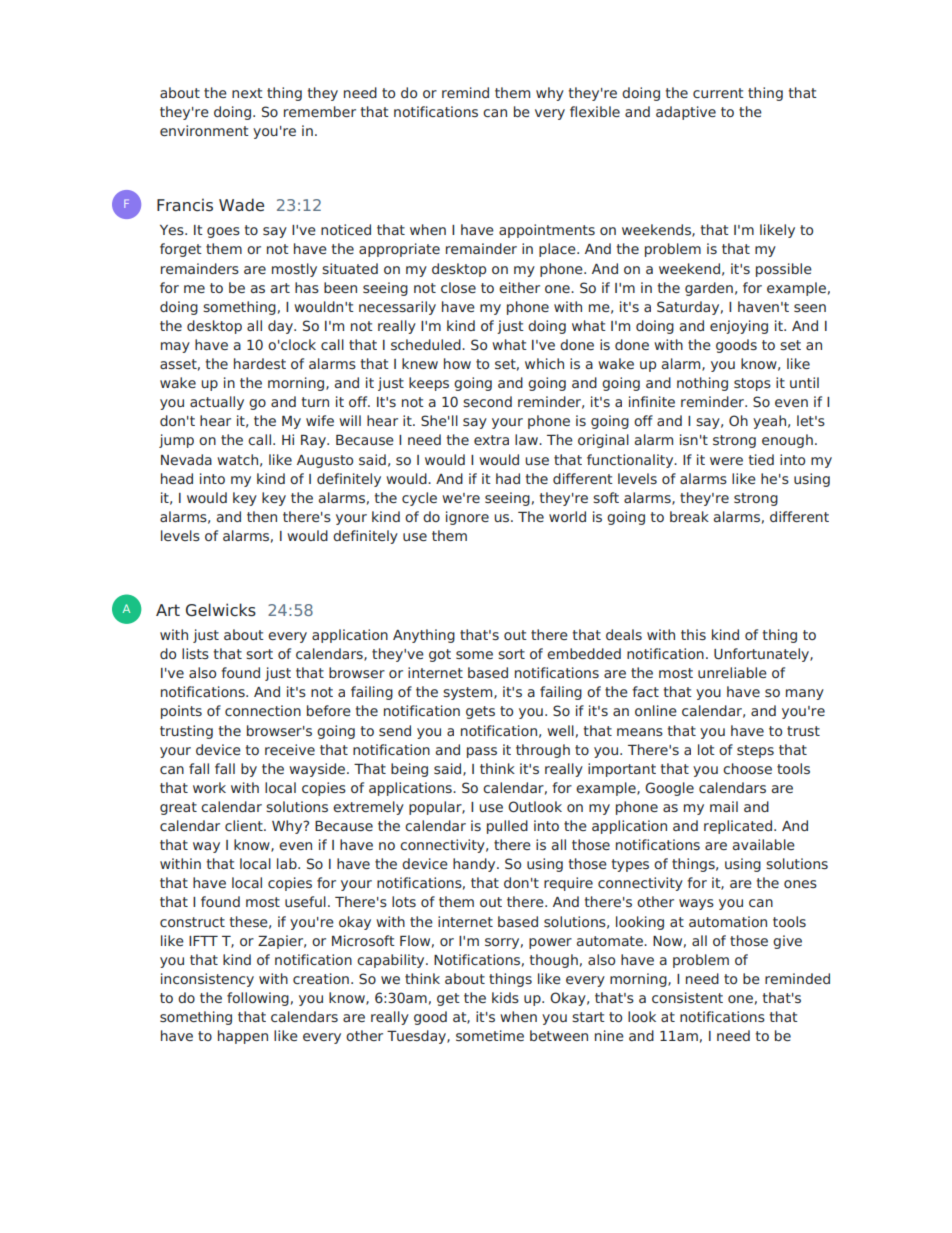 The image size is (952, 1233). Describe the element at coordinates (718, 93) in the page. I see `current` at that location.
